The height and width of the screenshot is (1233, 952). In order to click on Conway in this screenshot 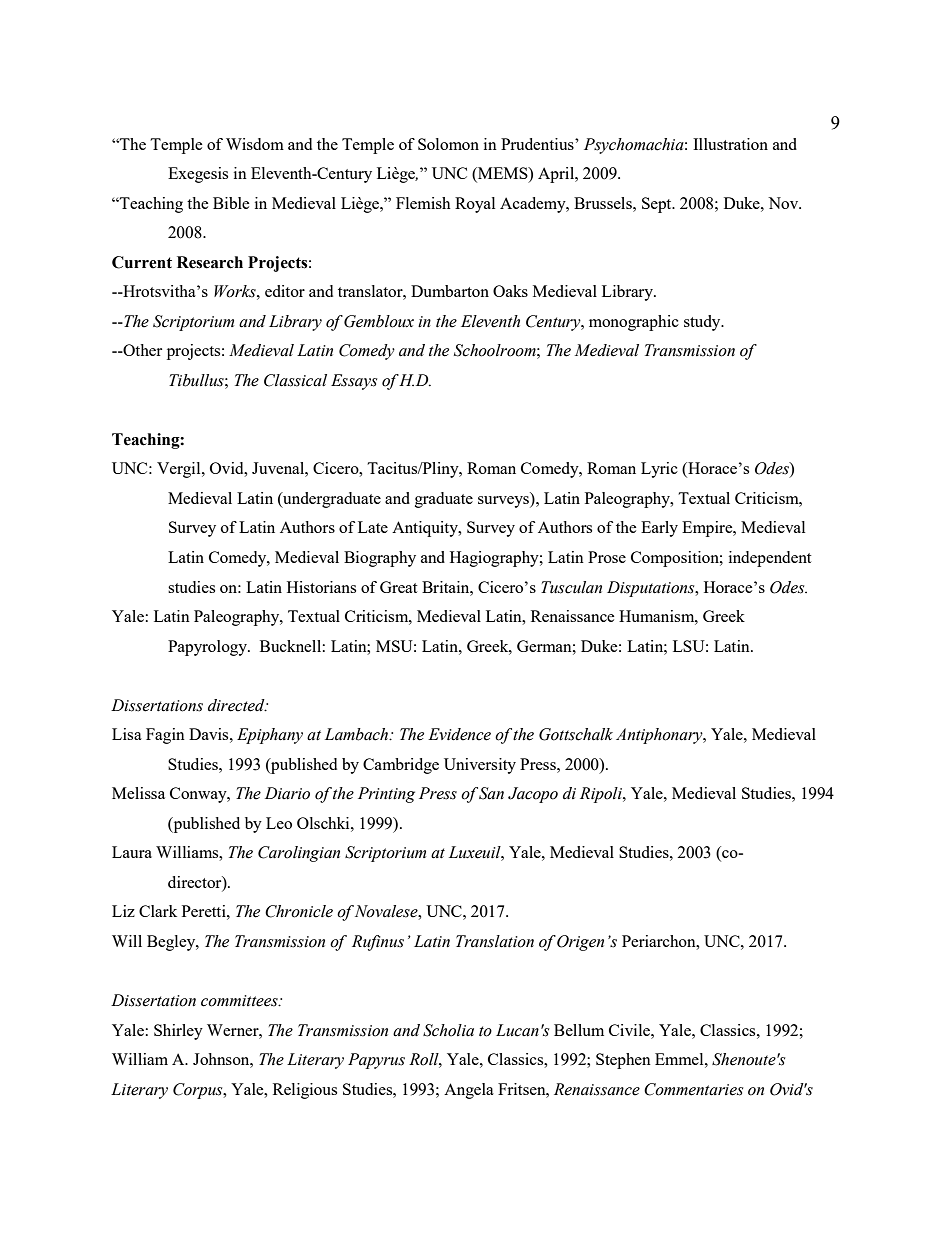, I will do `click(199, 795)`.
